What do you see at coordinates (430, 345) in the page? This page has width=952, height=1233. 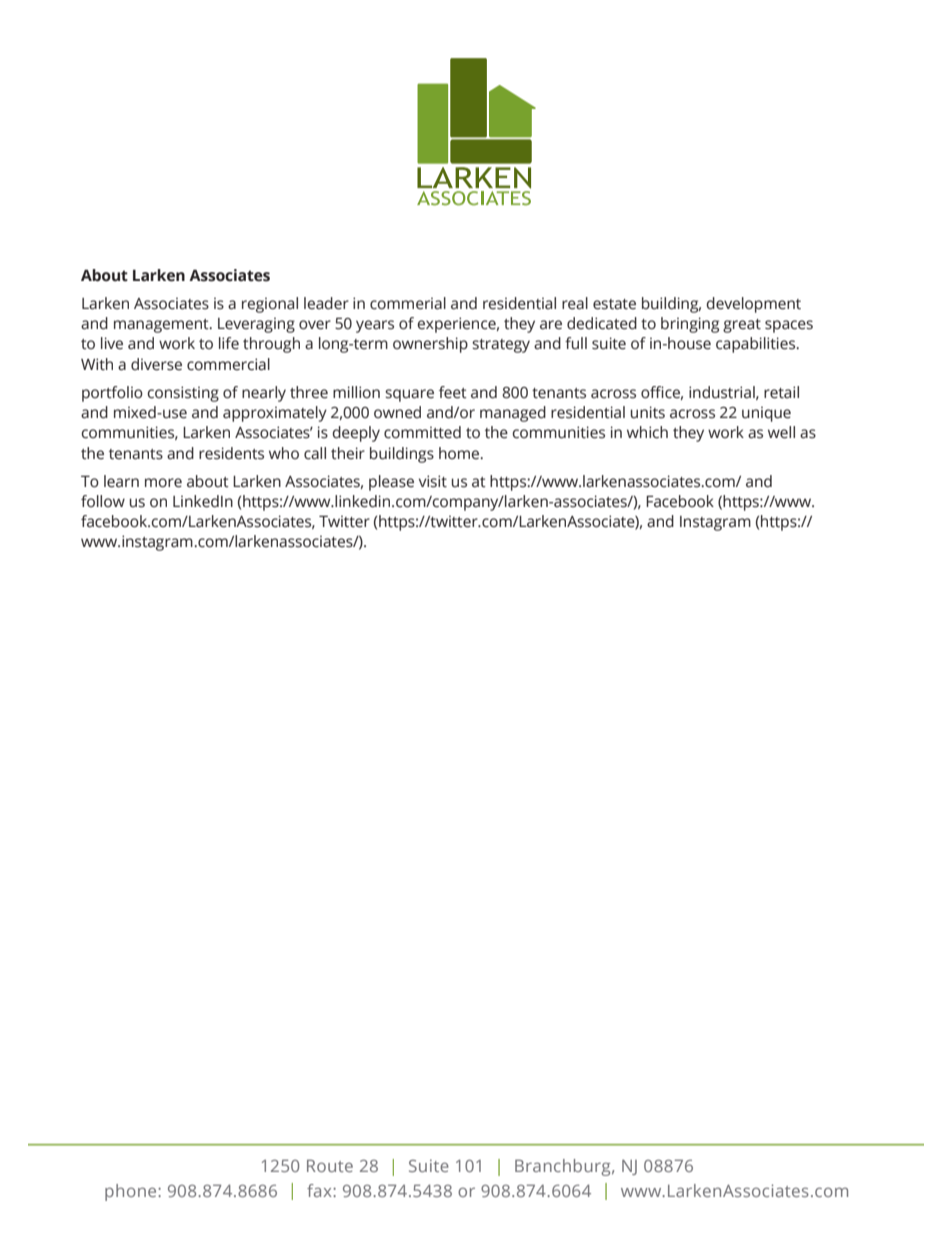 I see `ownership` at bounding box center [430, 345].
